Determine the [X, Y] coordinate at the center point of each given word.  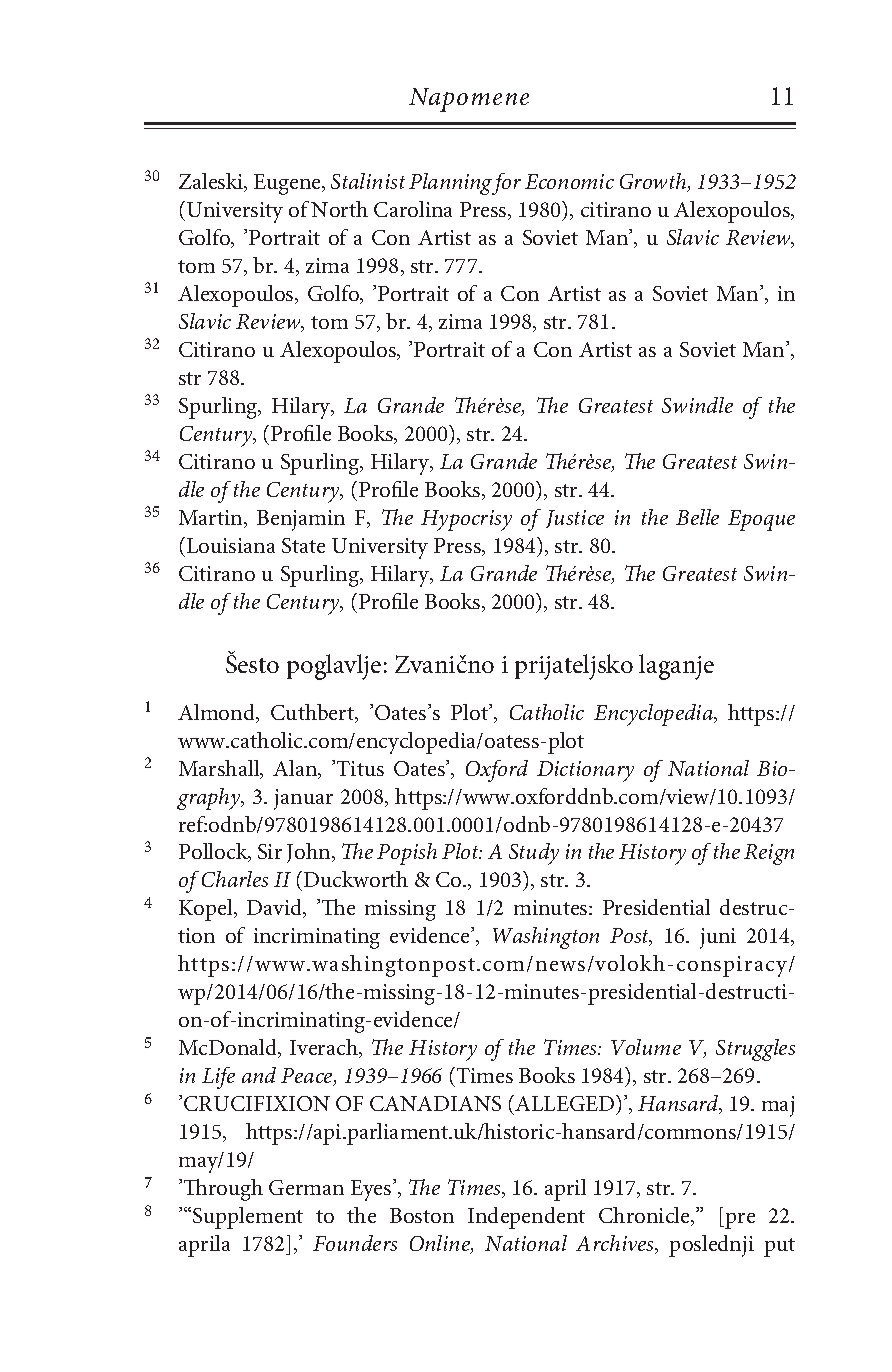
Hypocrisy [466, 520]
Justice [575, 519]
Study [534, 854]
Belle [697, 517]
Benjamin [301, 520]
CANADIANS [435, 1103]
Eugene [288, 184]
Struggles [755, 1050]
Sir [270, 851]
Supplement [248, 1218]
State [303, 545]
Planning [452, 184]
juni [718, 938]
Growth [654, 182]
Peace [308, 1077]
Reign [769, 854]
